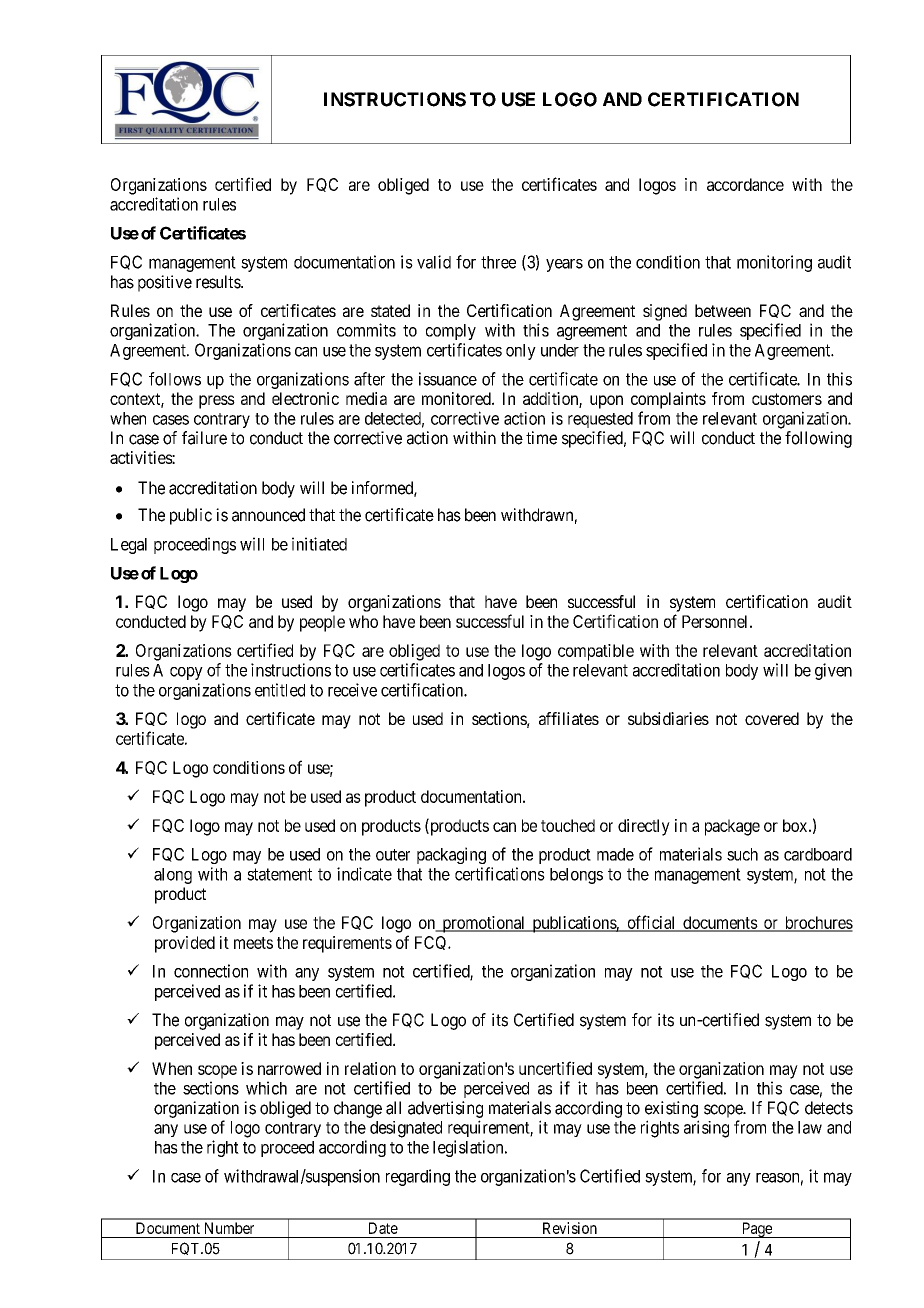  Describe the element at coordinates (745, 184) in the screenshot. I see `accordance` at that location.
